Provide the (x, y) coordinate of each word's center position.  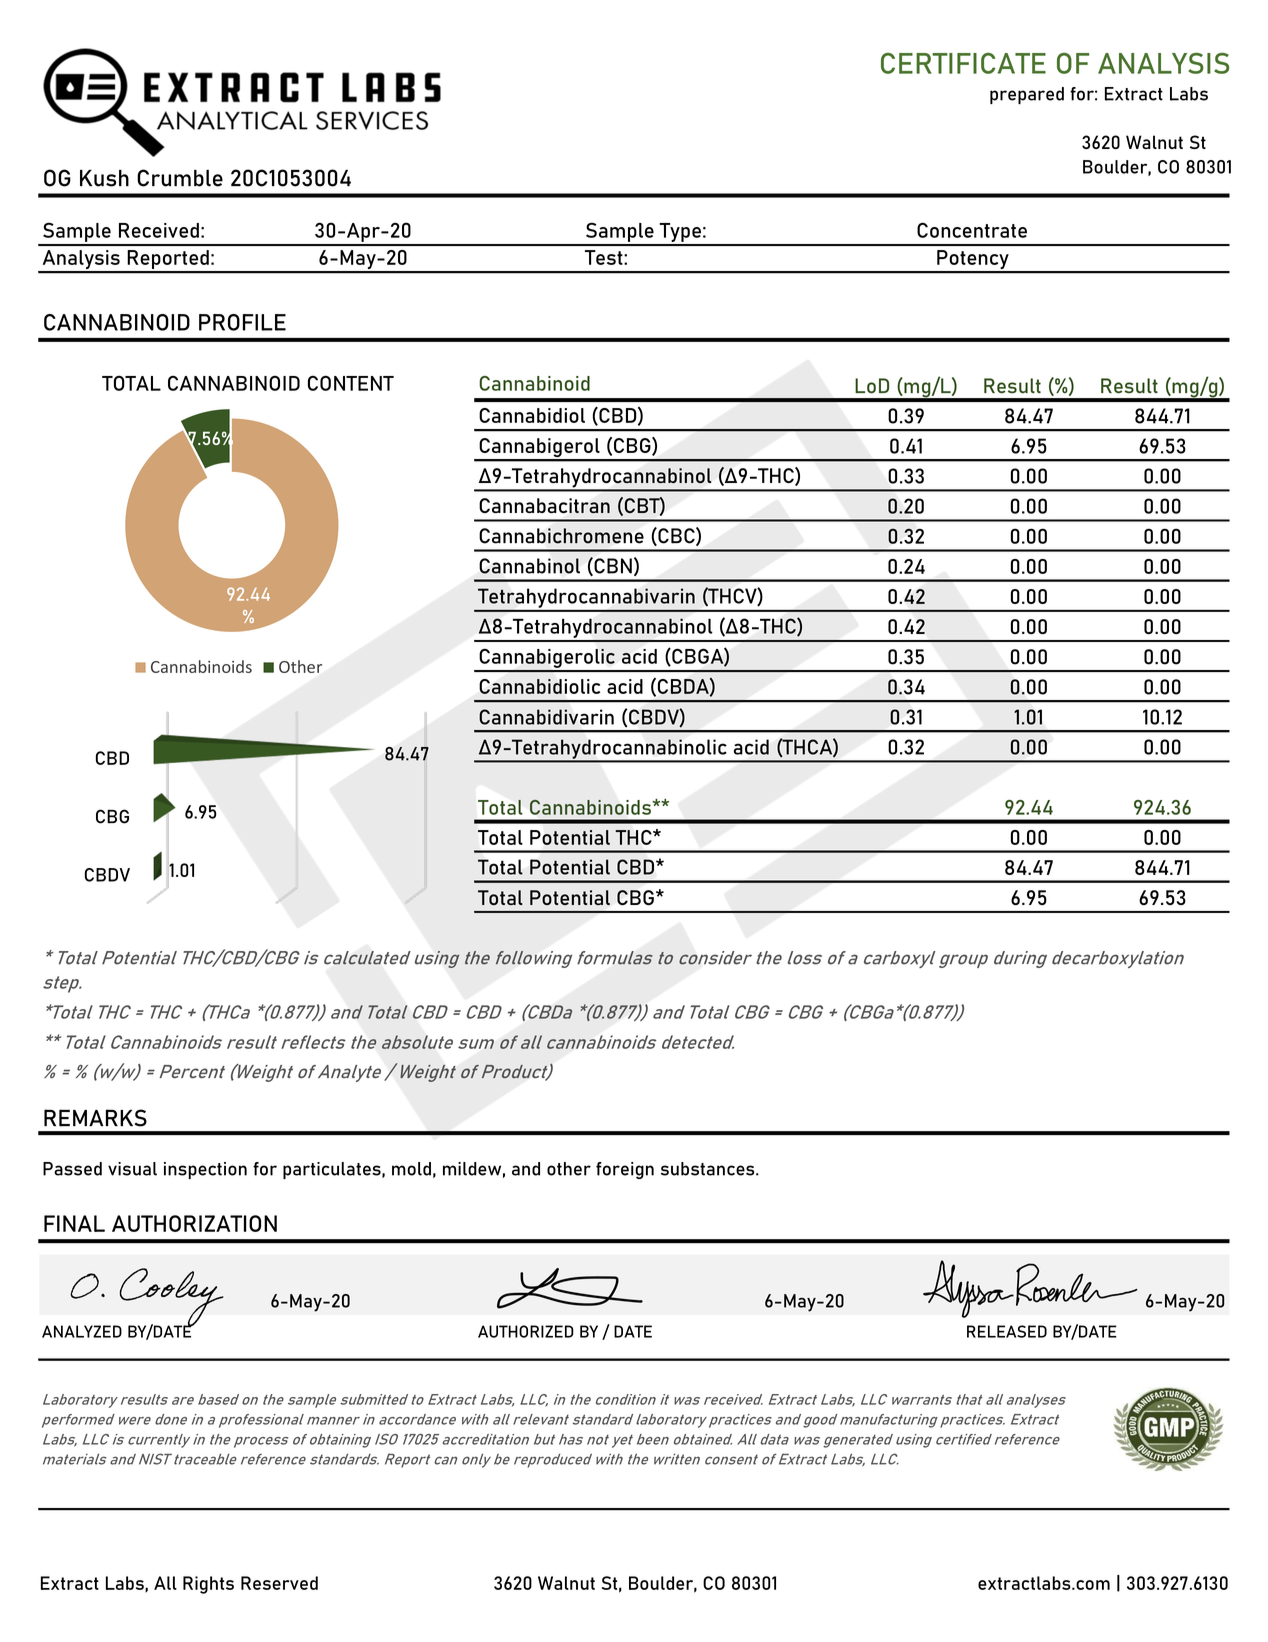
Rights (208, 1585)
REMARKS (95, 1118)
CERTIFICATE (963, 63)
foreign (625, 1170)
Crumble (180, 178)
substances (709, 1169)
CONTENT (351, 383)
